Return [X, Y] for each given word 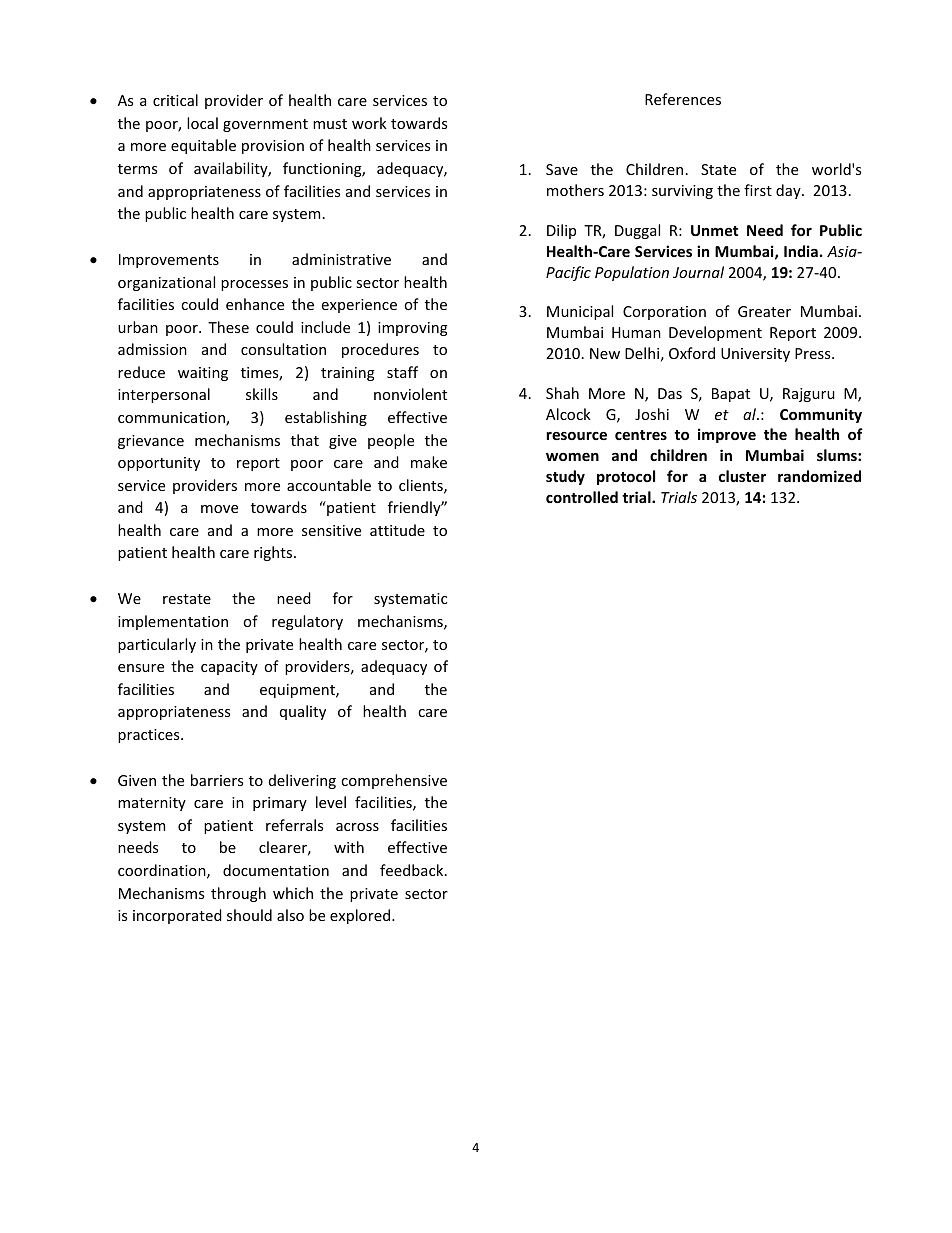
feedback [413, 870]
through [238, 894]
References [683, 99]
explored [361, 916]
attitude [397, 530]
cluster [742, 476]
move [219, 509]
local [202, 123]
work [369, 123]
